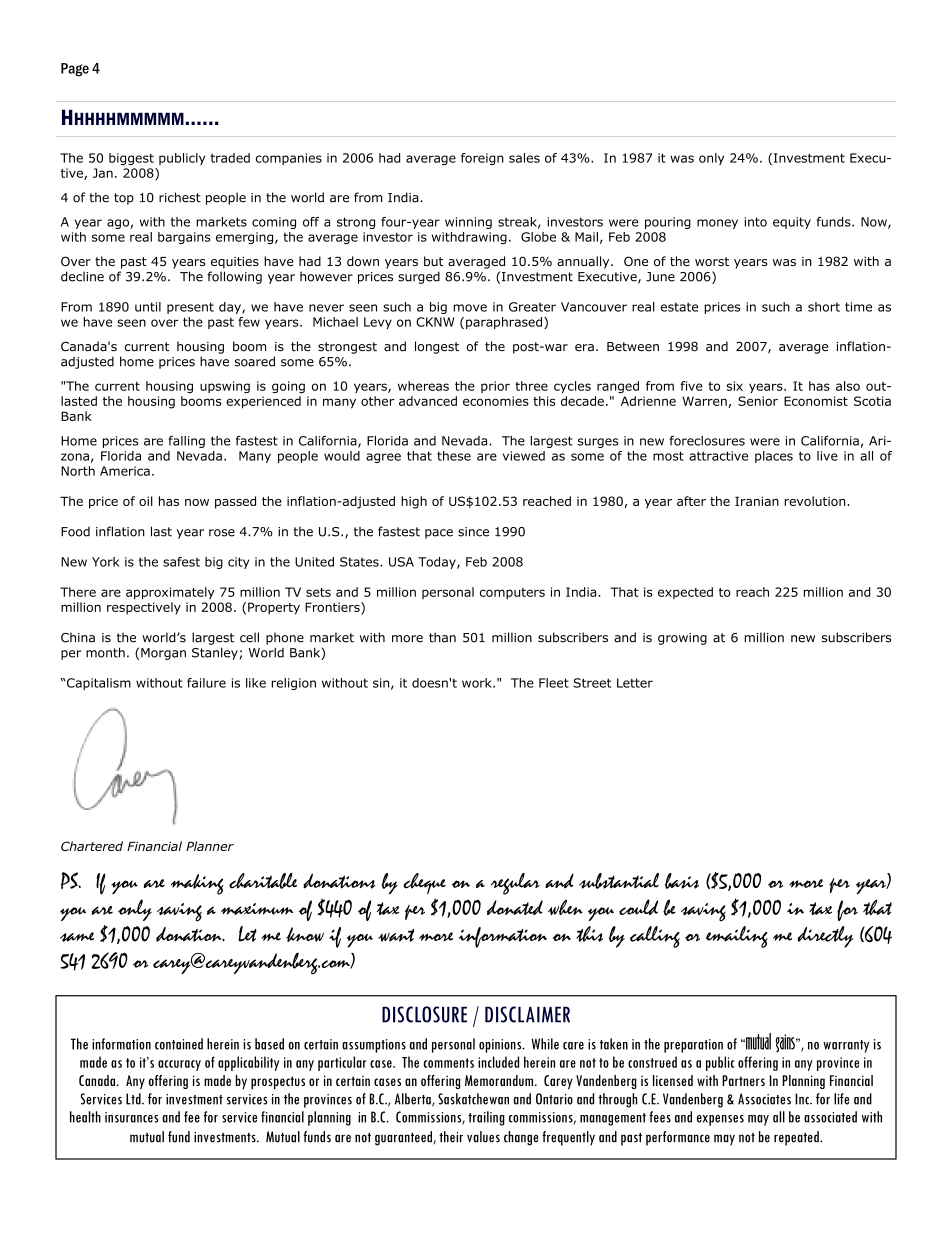 Image resolution: width=952 pixels, height=1233 pixels. What do you see at coordinates (764, 1099) in the page?
I see `Associates` at bounding box center [764, 1099].
